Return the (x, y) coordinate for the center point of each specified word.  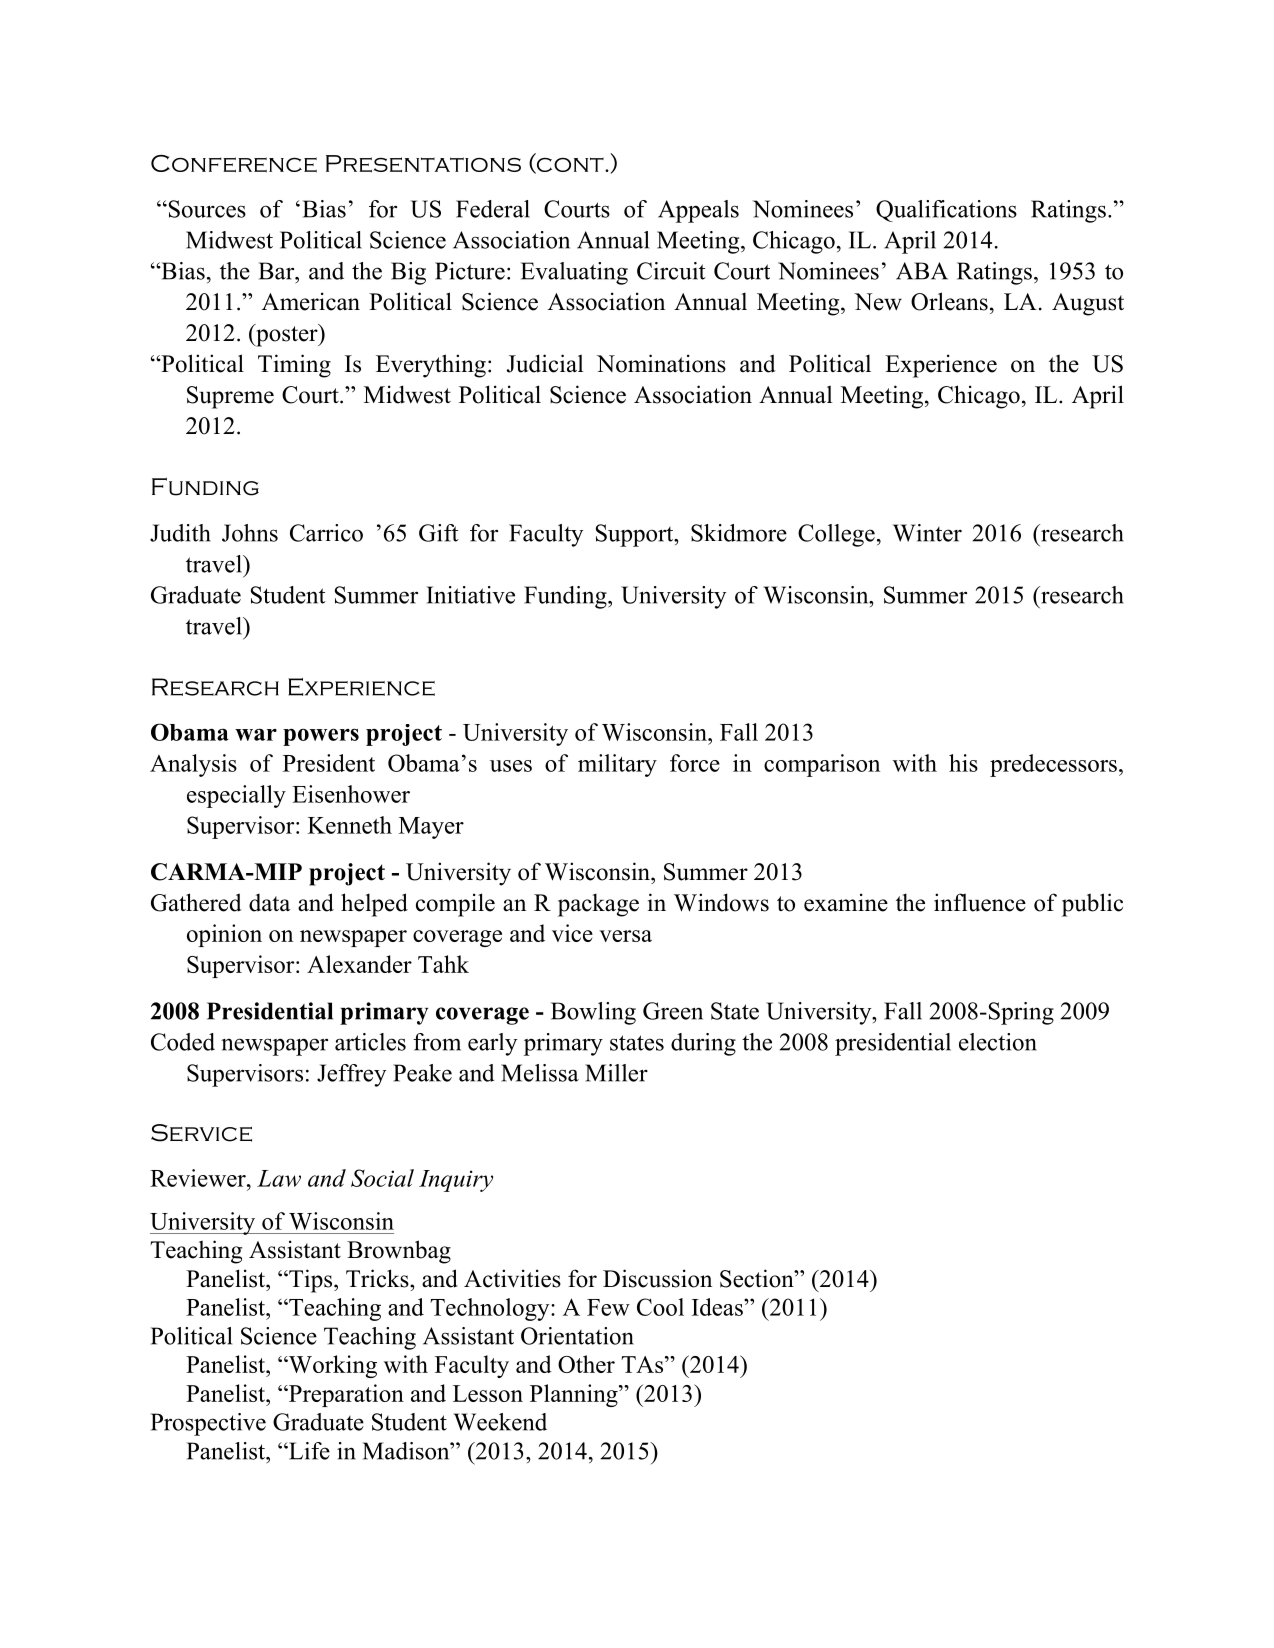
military (617, 765)
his (963, 763)
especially (236, 796)
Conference (234, 164)
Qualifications (946, 211)
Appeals (698, 211)
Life (308, 1451)
